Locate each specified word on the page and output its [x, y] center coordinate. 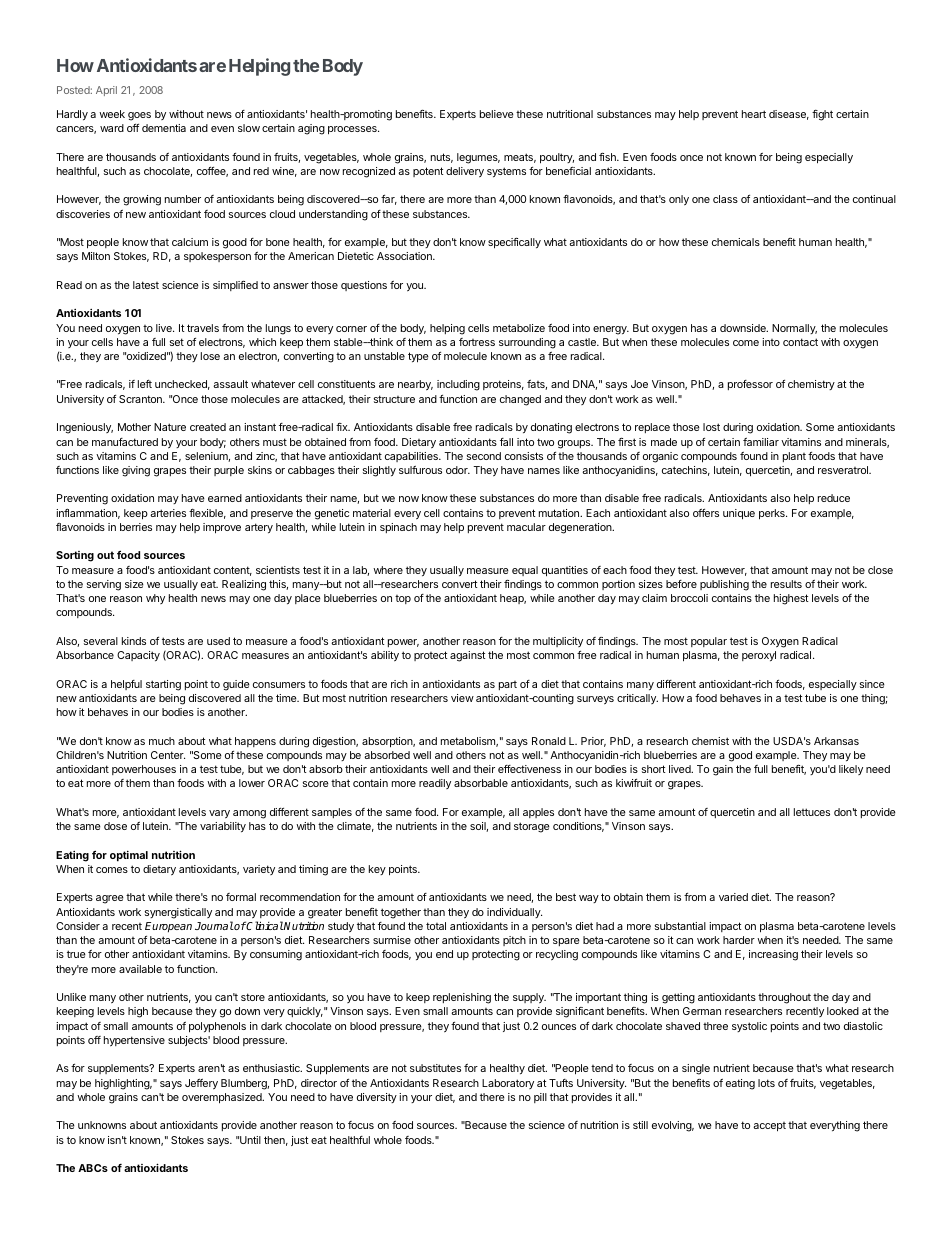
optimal [129, 856]
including [458, 385]
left [145, 384]
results [786, 584]
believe [497, 114]
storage [532, 827]
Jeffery [201, 1084]
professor [750, 385]
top [403, 599]
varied [733, 897]
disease [789, 115]
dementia [164, 128]
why [155, 599]
